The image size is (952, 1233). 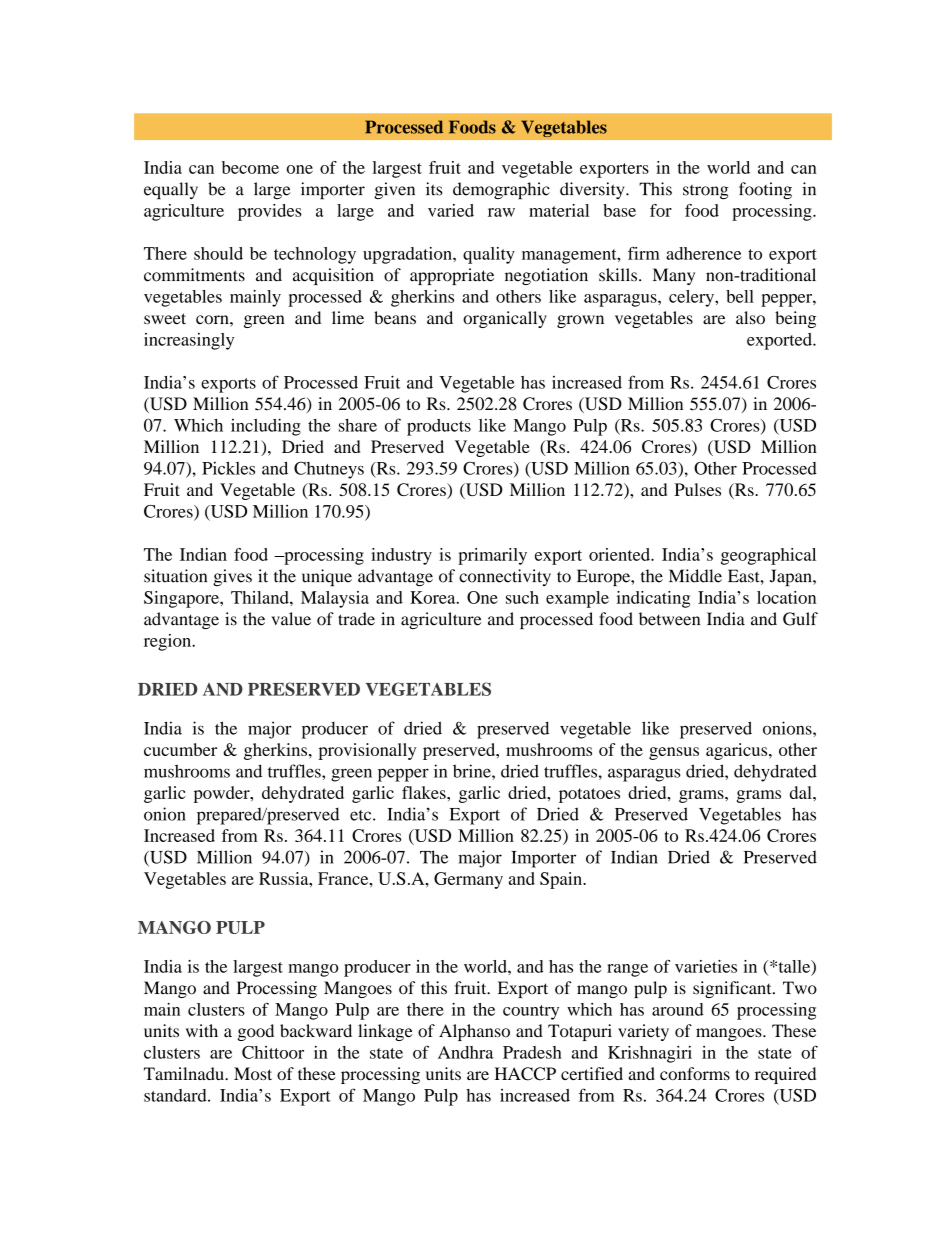 I want to click on between, so click(x=669, y=619).
